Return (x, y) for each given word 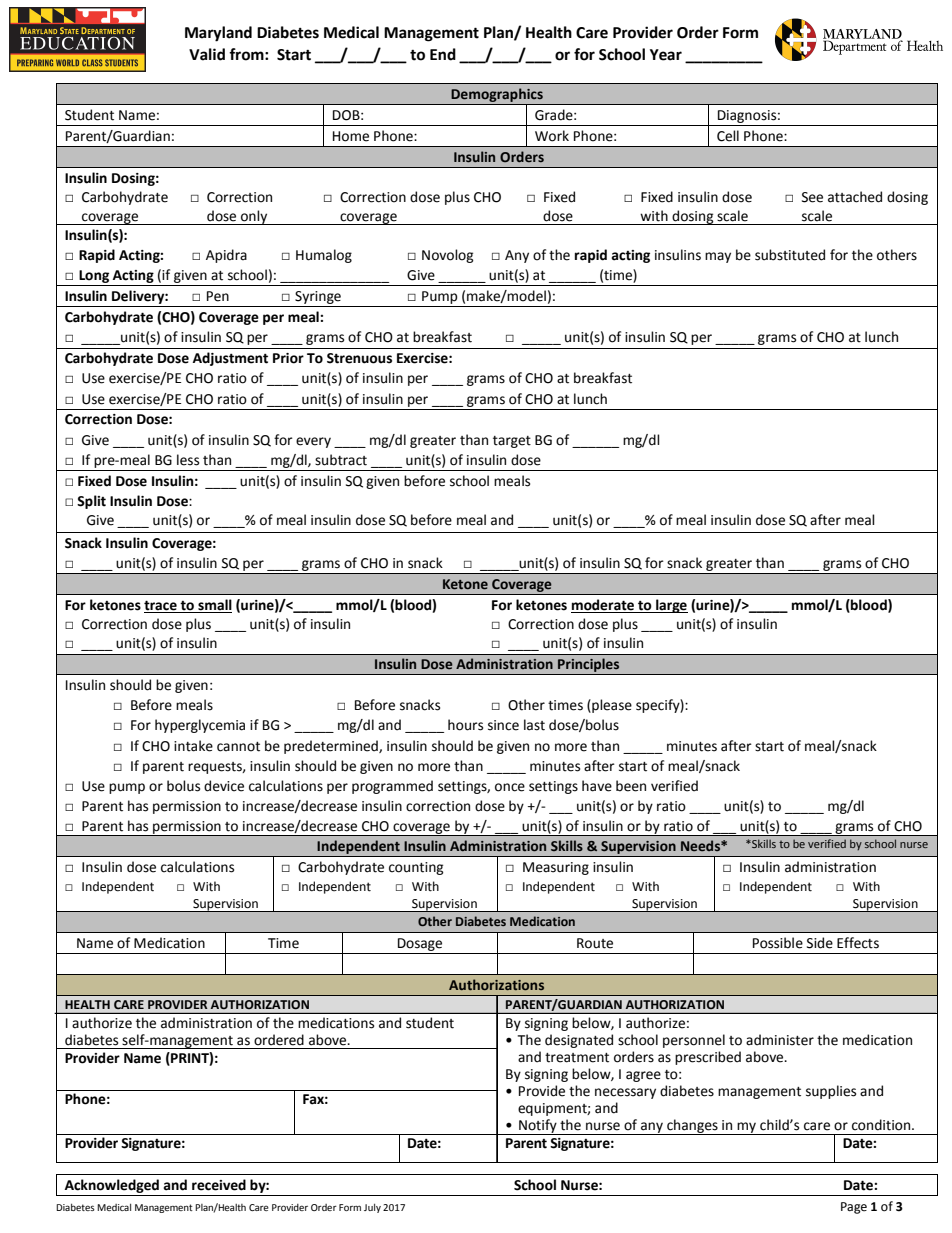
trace (161, 606)
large (671, 606)
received (219, 1185)
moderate (603, 606)
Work (552, 136)
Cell (728, 136)
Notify (538, 1127)
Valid (207, 54)
